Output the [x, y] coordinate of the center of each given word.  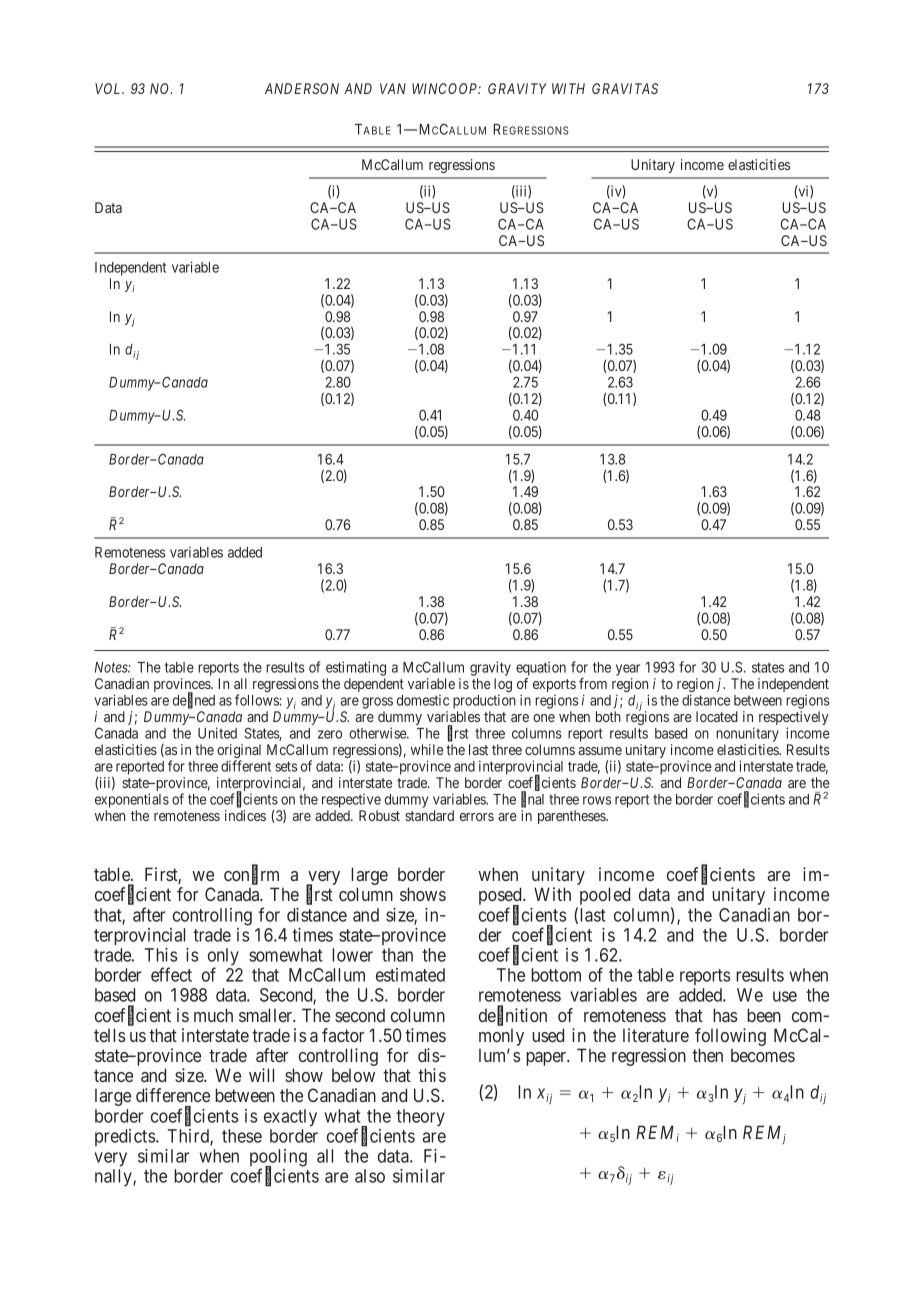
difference [173, 1095]
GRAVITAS [625, 88]
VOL [109, 88]
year [628, 671]
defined [194, 700]
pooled [603, 897]
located [717, 716]
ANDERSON [302, 88]
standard [429, 815]
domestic [423, 700]
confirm [251, 875]
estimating [356, 670]
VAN [393, 88]
